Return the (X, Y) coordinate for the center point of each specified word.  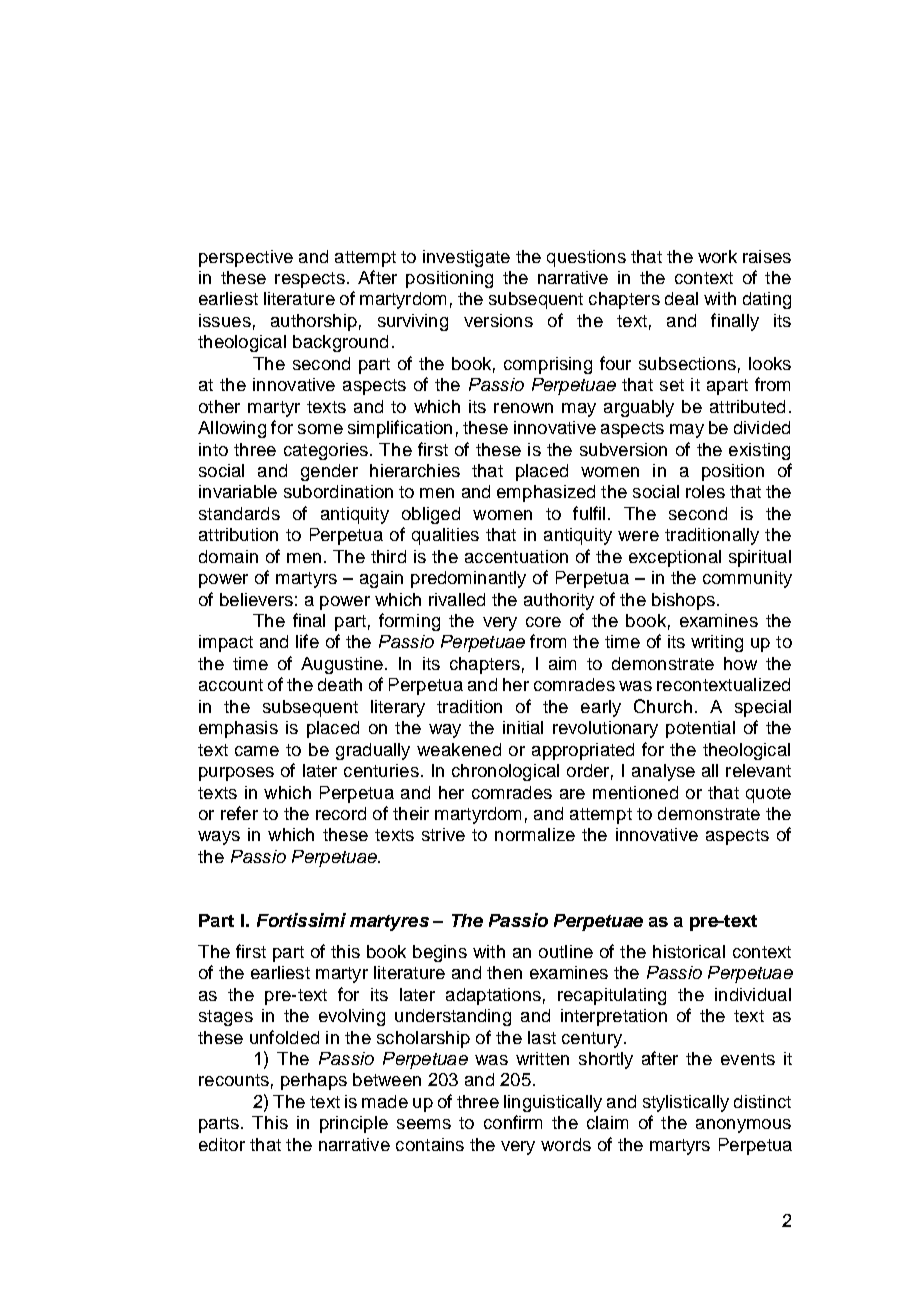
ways (219, 838)
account (231, 685)
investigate (466, 258)
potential (700, 729)
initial (523, 727)
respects (310, 280)
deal (681, 298)
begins (440, 953)
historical (689, 951)
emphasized (546, 493)
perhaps (314, 1081)
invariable (238, 491)
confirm (513, 1122)
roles (705, 491)
